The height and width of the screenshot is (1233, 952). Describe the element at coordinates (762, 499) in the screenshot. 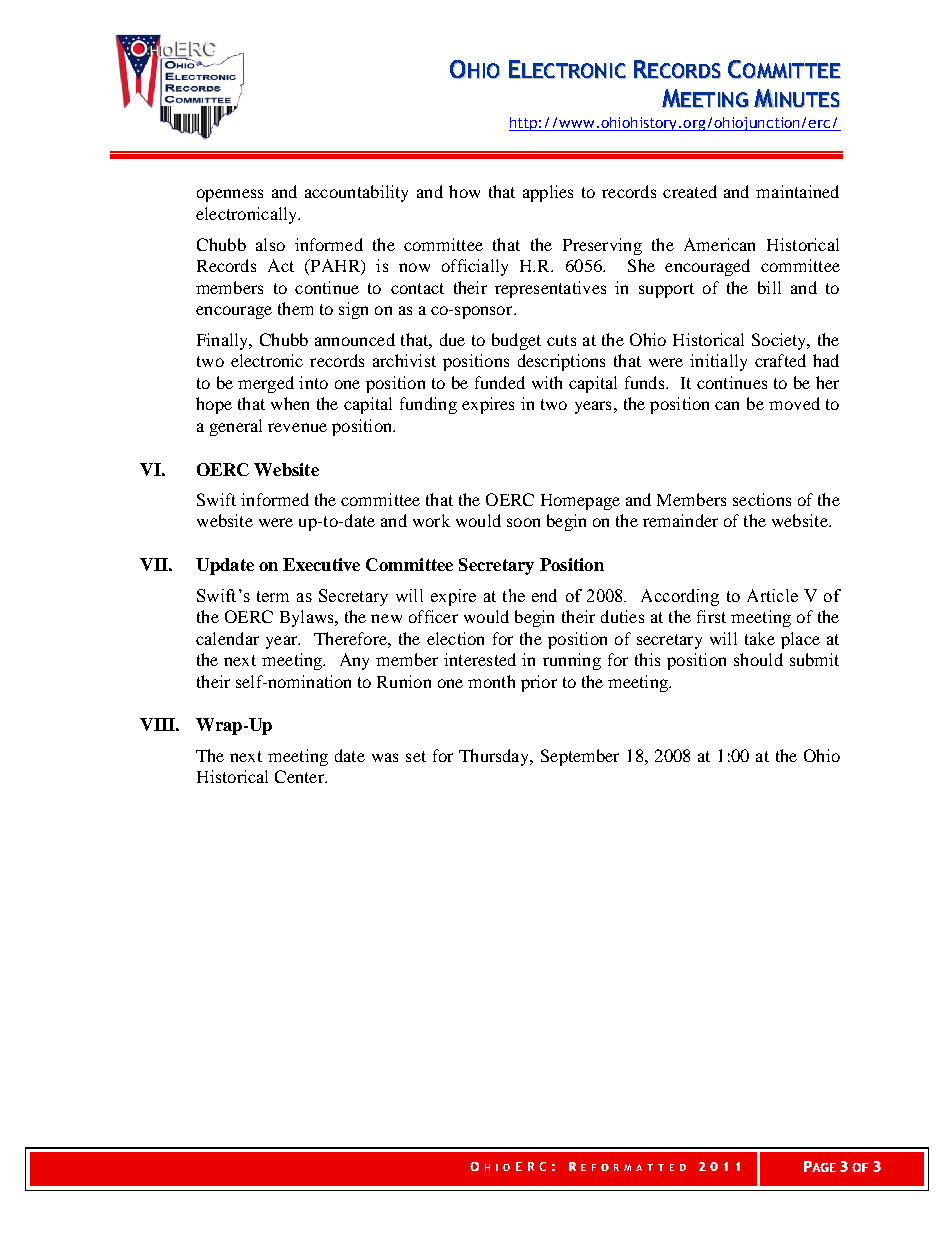

I see `sections` at that location.
